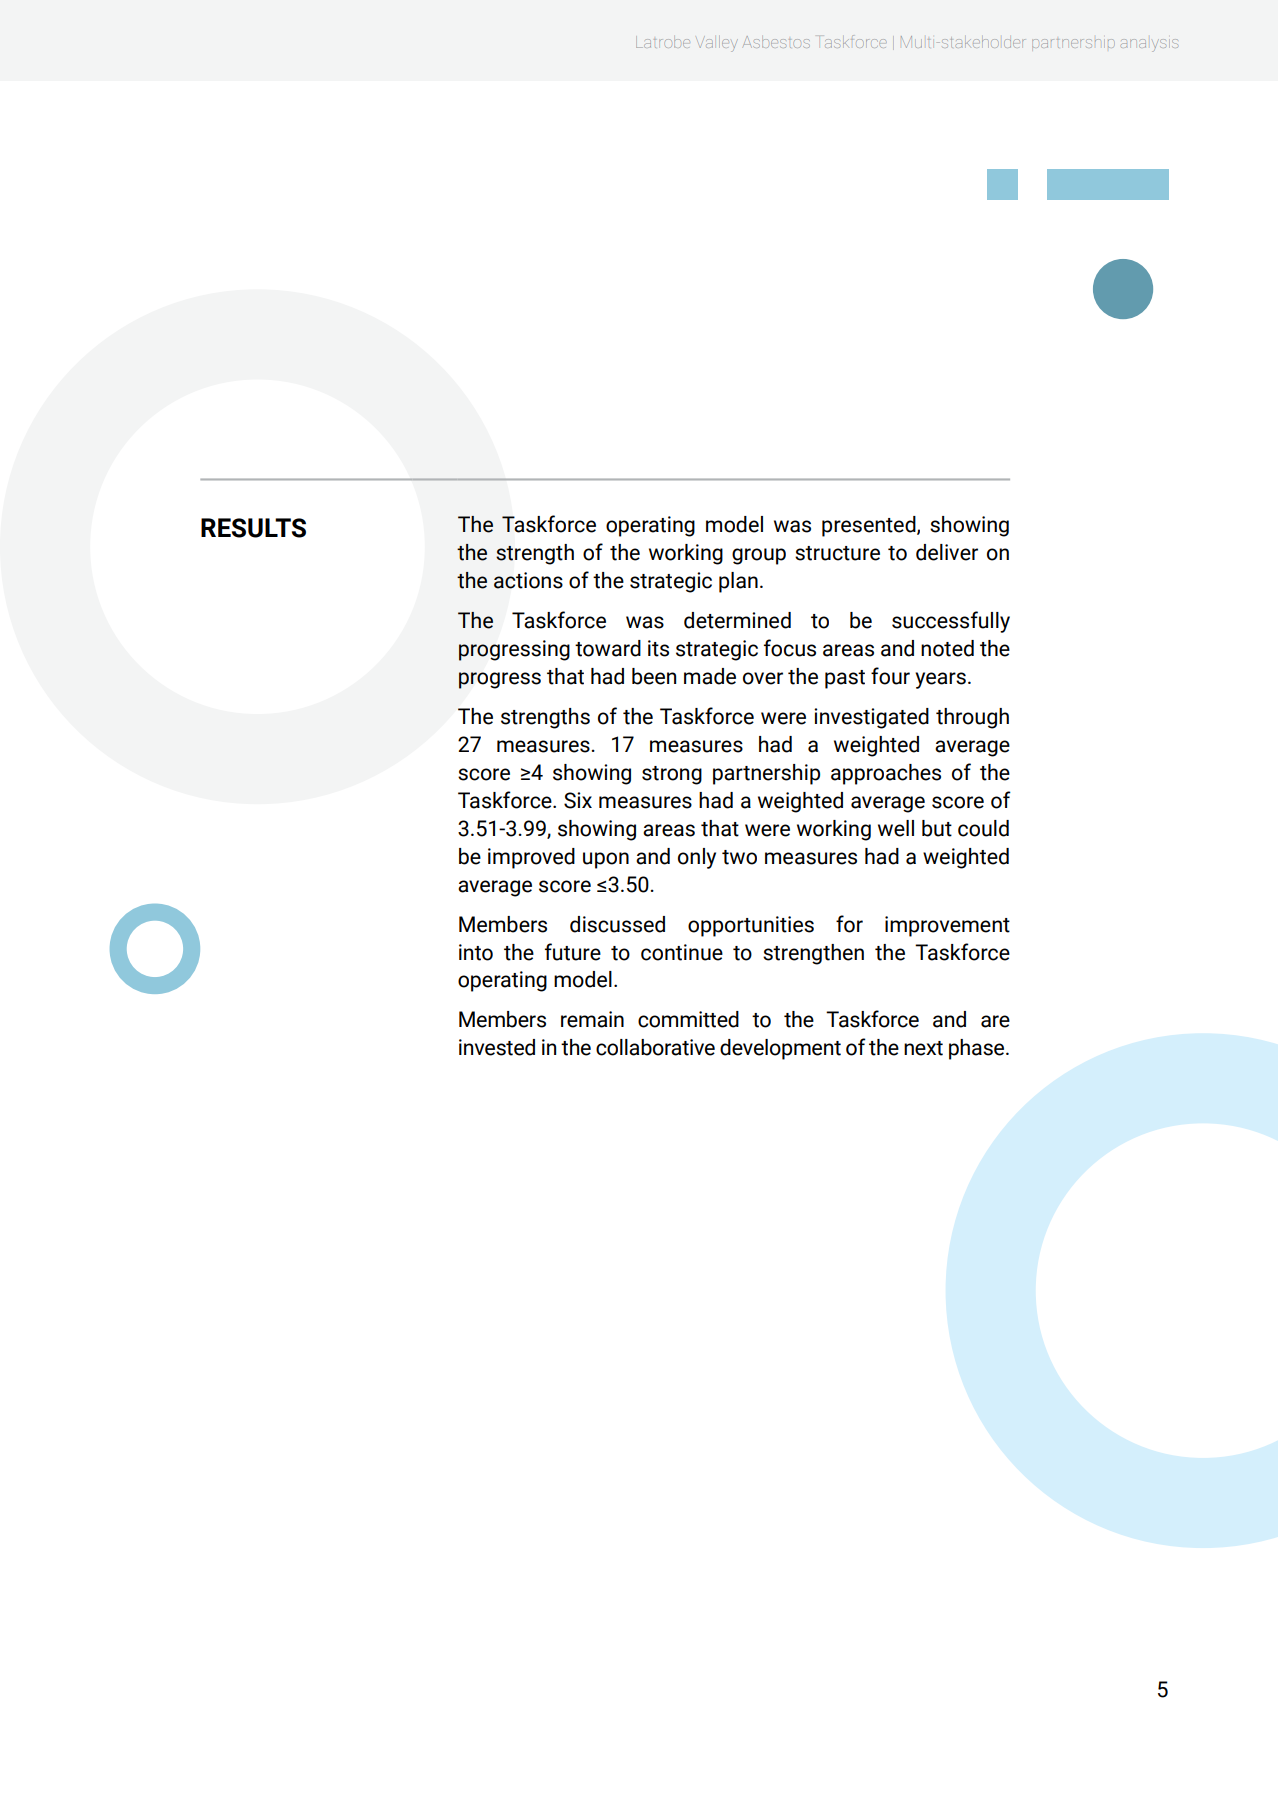 The width and height of the document is (1278, 1807). Describe the element at coordinates (688, 1019) in the document. I see `committed` at that location.
